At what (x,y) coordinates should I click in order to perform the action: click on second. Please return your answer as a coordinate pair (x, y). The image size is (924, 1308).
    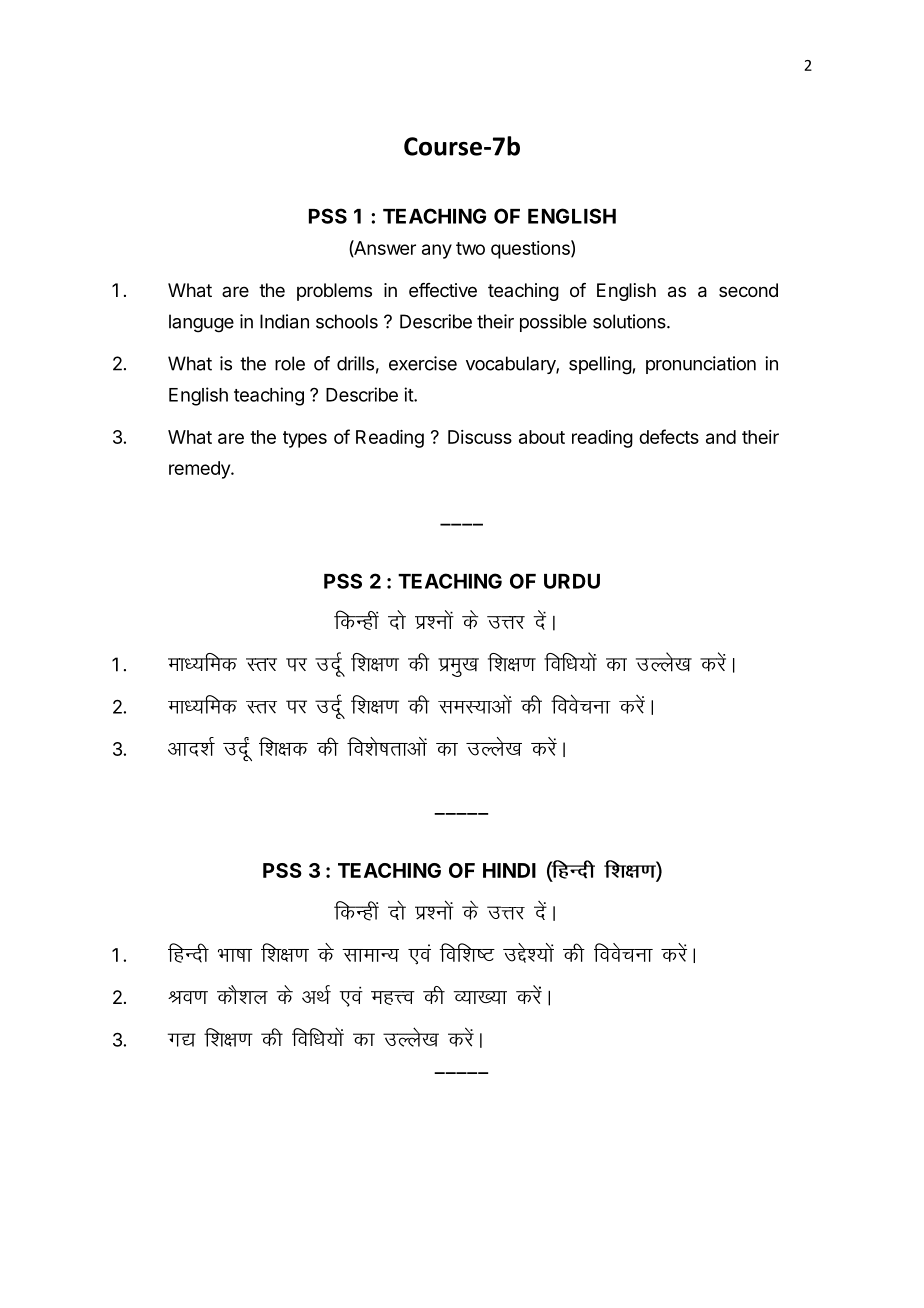
    Looking at the image, I should click on (748, 290).
